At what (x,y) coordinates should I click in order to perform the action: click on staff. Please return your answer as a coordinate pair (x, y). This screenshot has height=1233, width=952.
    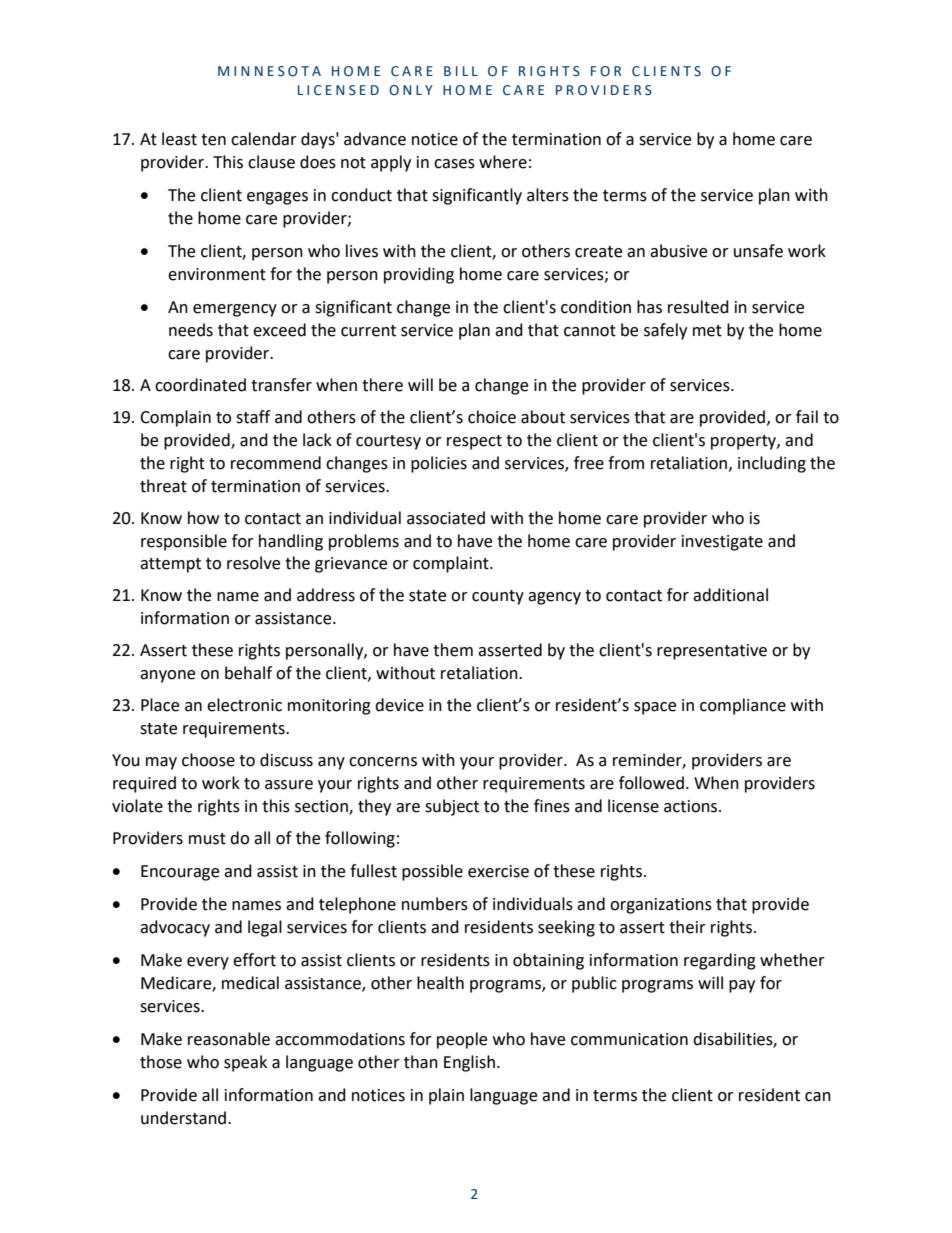
    Looking at the image, I should click on (253, 417).
